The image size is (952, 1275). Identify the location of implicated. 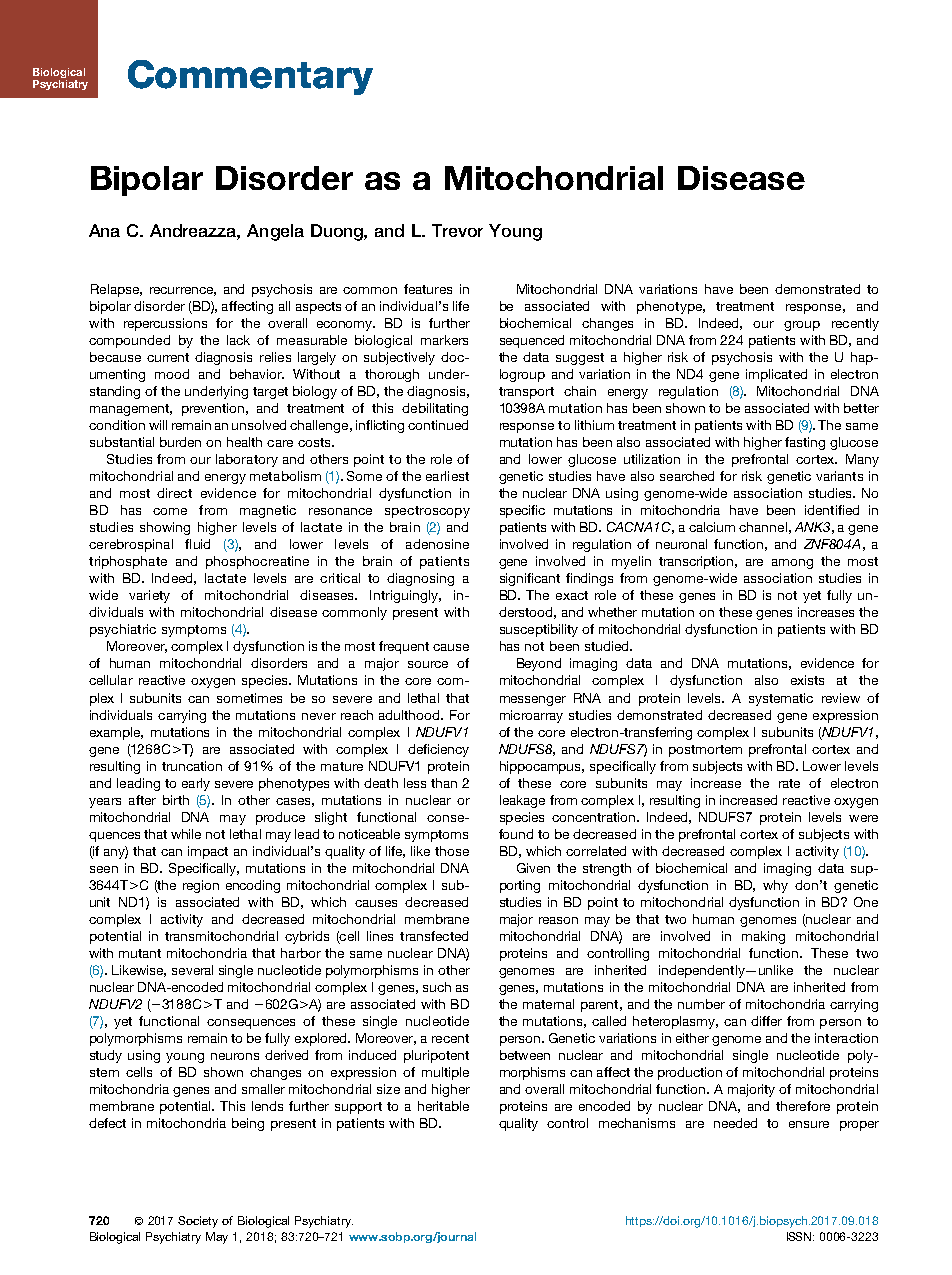
(776, 375).
